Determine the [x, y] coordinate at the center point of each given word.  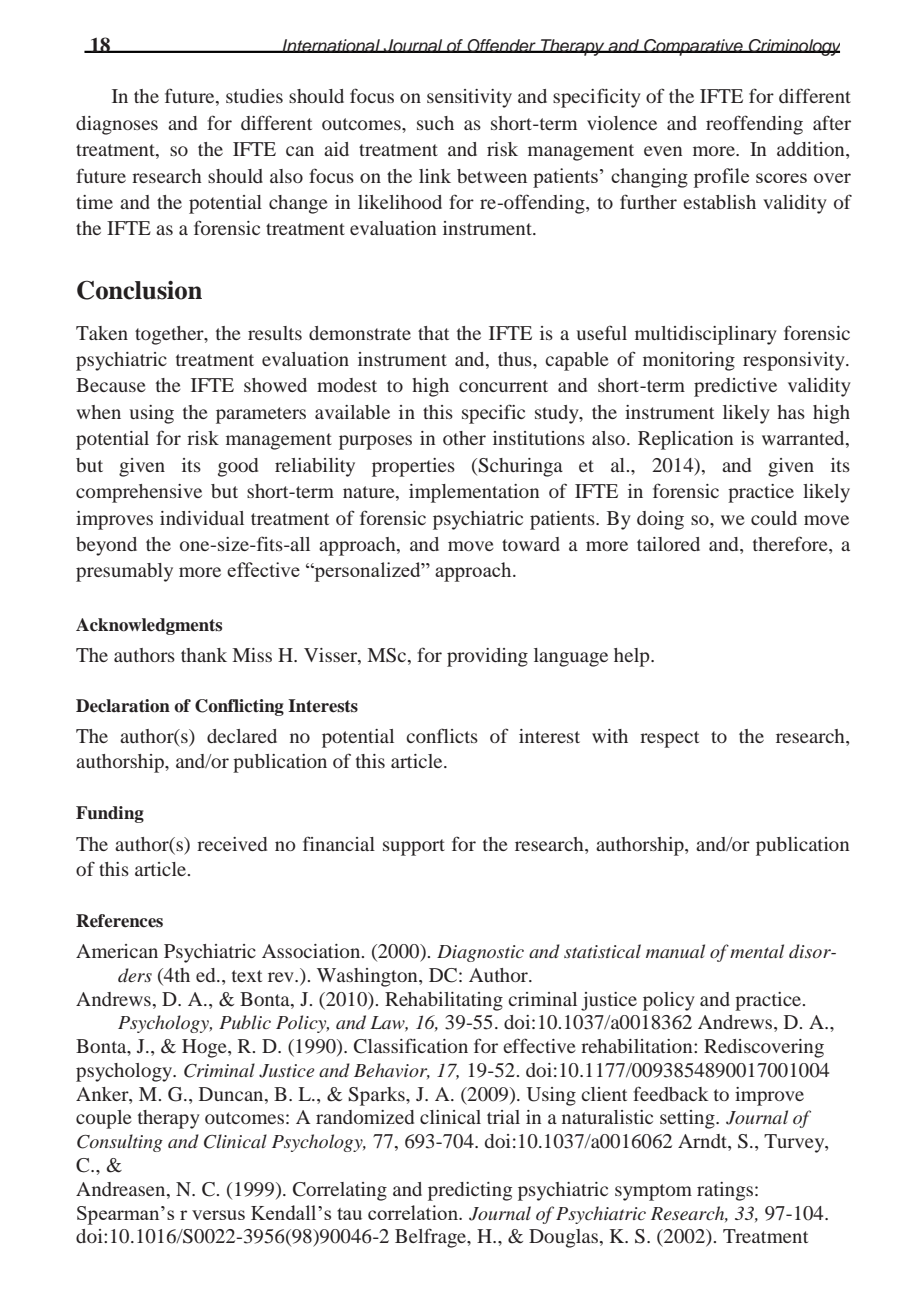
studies [254, 96]
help [633, 657]
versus [218, 1215]
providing [487, 657]
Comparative [693, 47]
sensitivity [469, 98]
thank [204, 655]
